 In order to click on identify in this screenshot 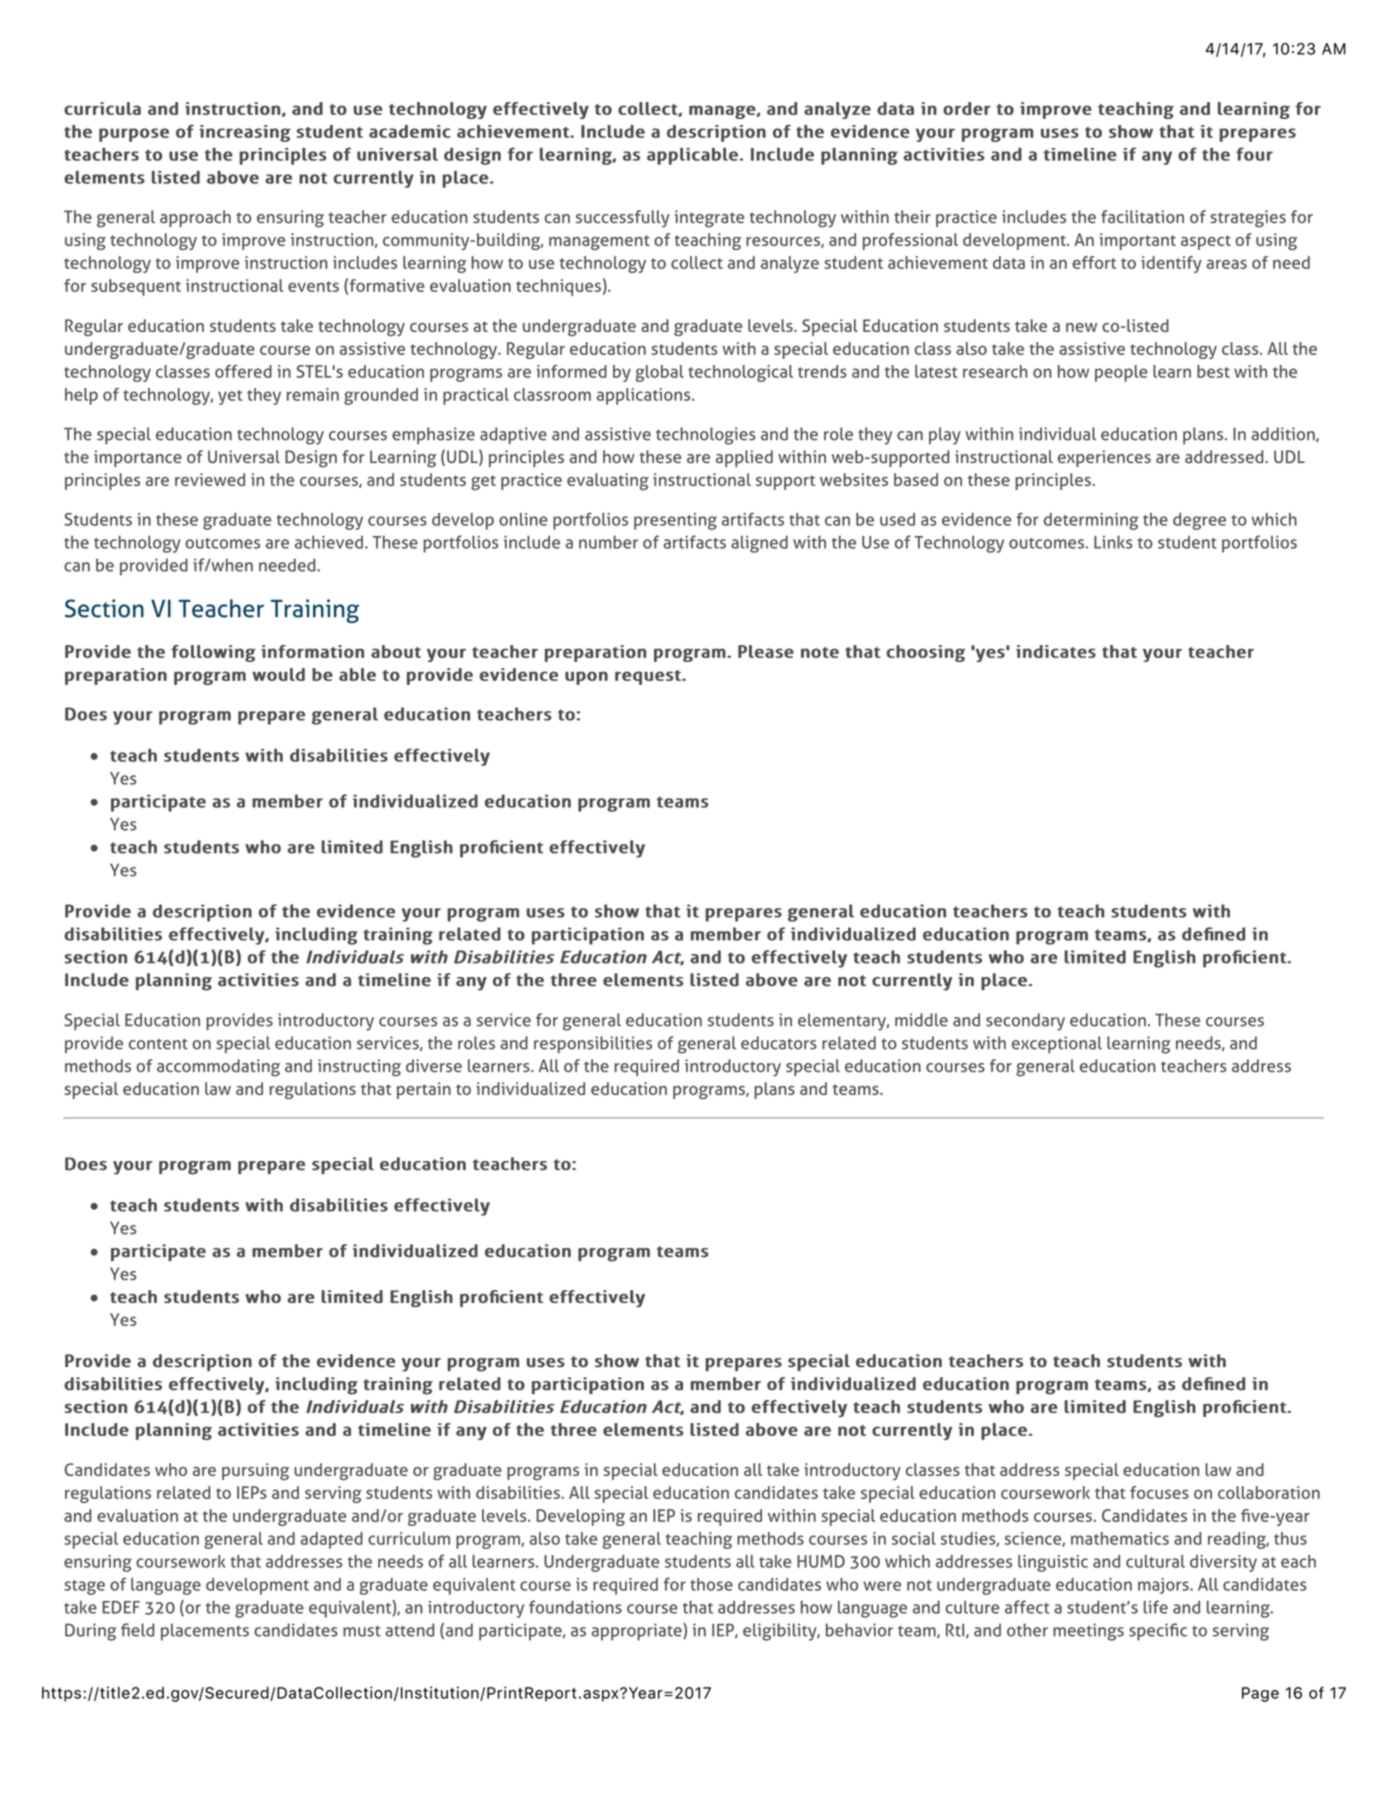, I will do `click(1171, 264)`.
